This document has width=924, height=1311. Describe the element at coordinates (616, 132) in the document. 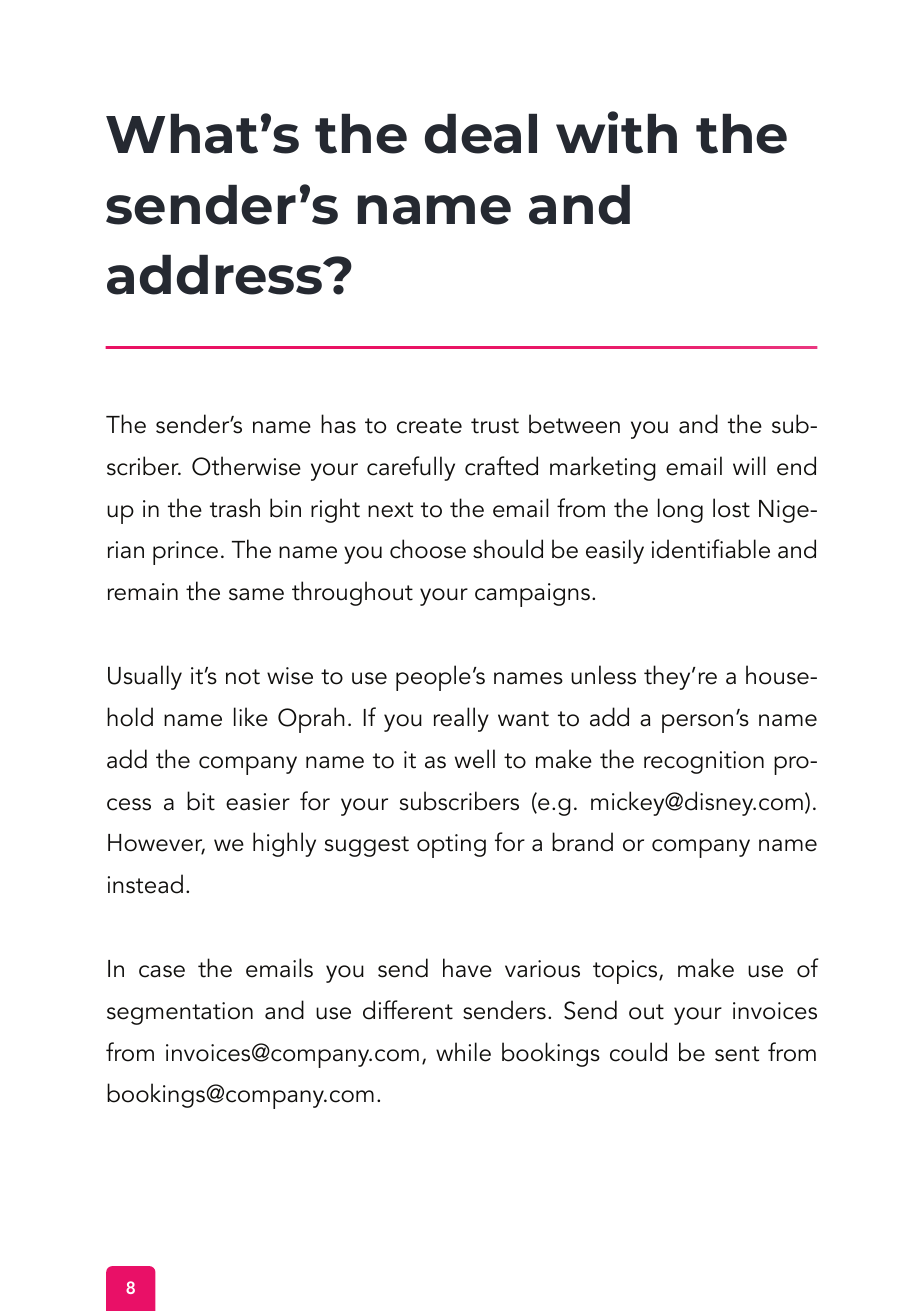

I see `with` at that location.
